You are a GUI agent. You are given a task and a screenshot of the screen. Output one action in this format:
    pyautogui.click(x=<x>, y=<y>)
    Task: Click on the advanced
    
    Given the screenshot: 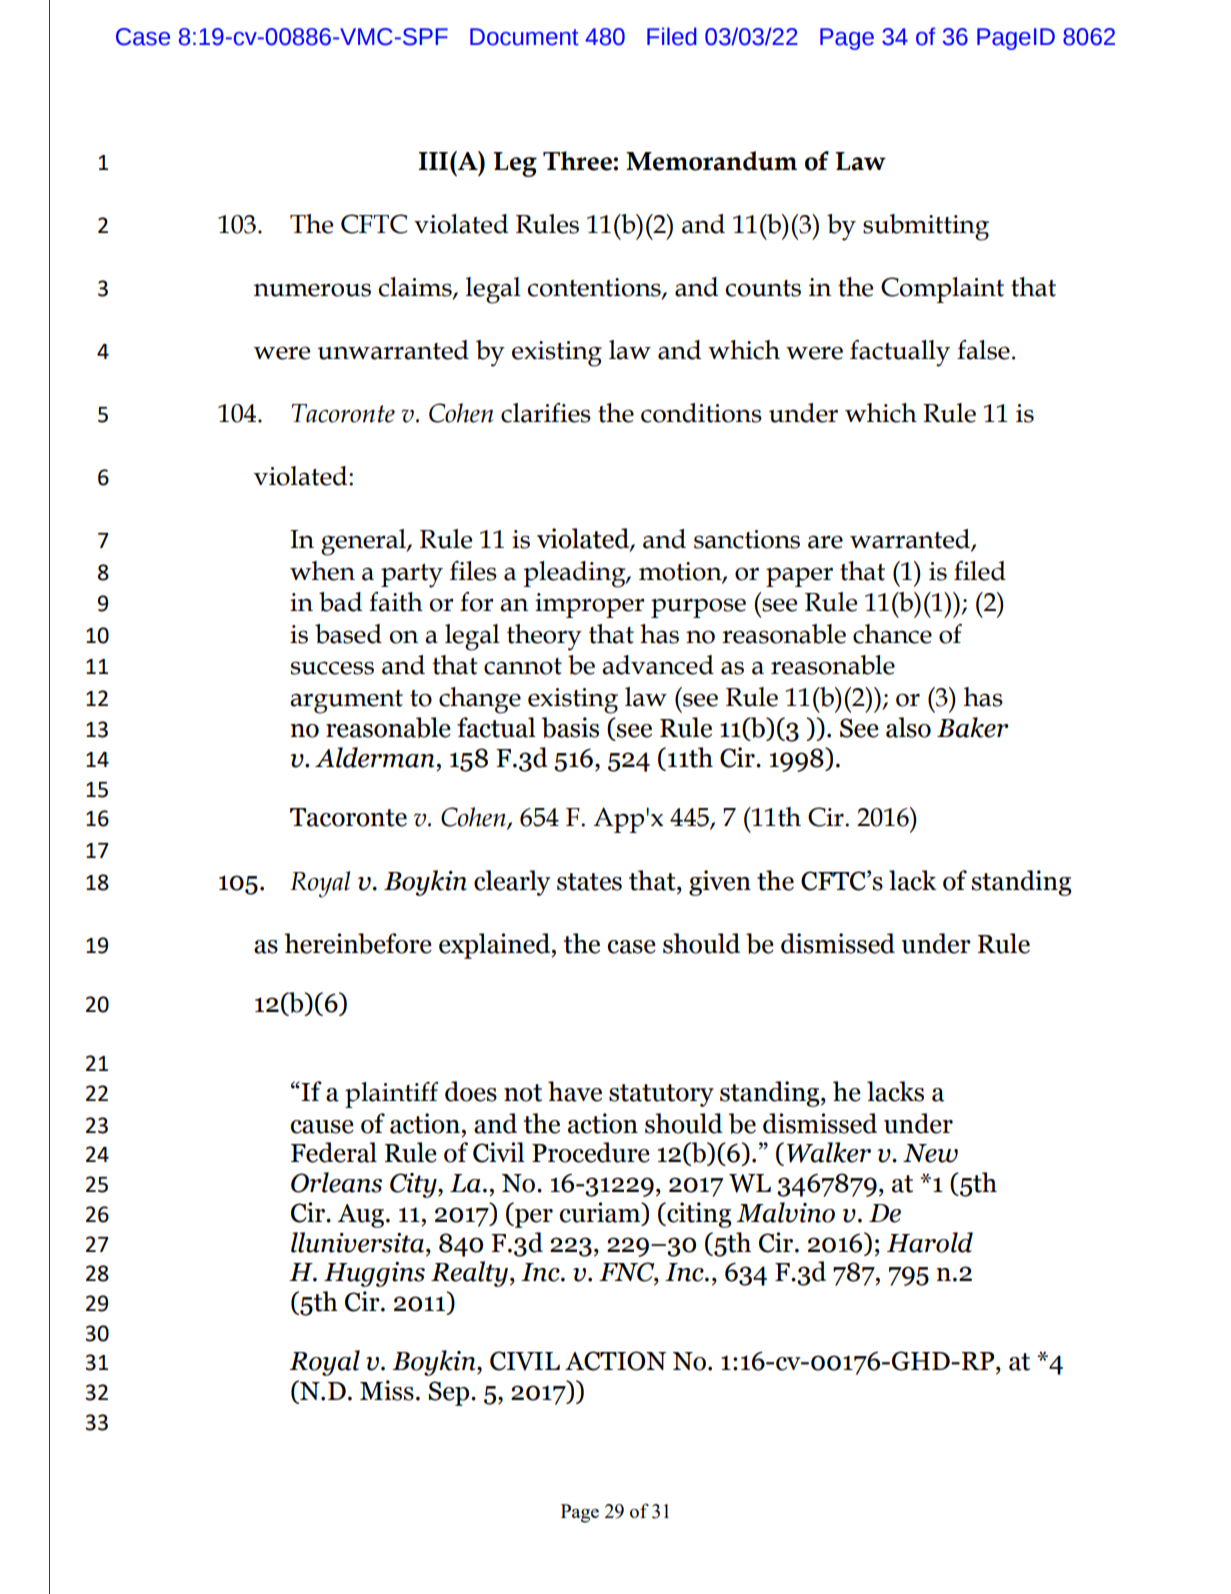 What is the action you would take?
    pyautogui.click(x=658, y=665)
